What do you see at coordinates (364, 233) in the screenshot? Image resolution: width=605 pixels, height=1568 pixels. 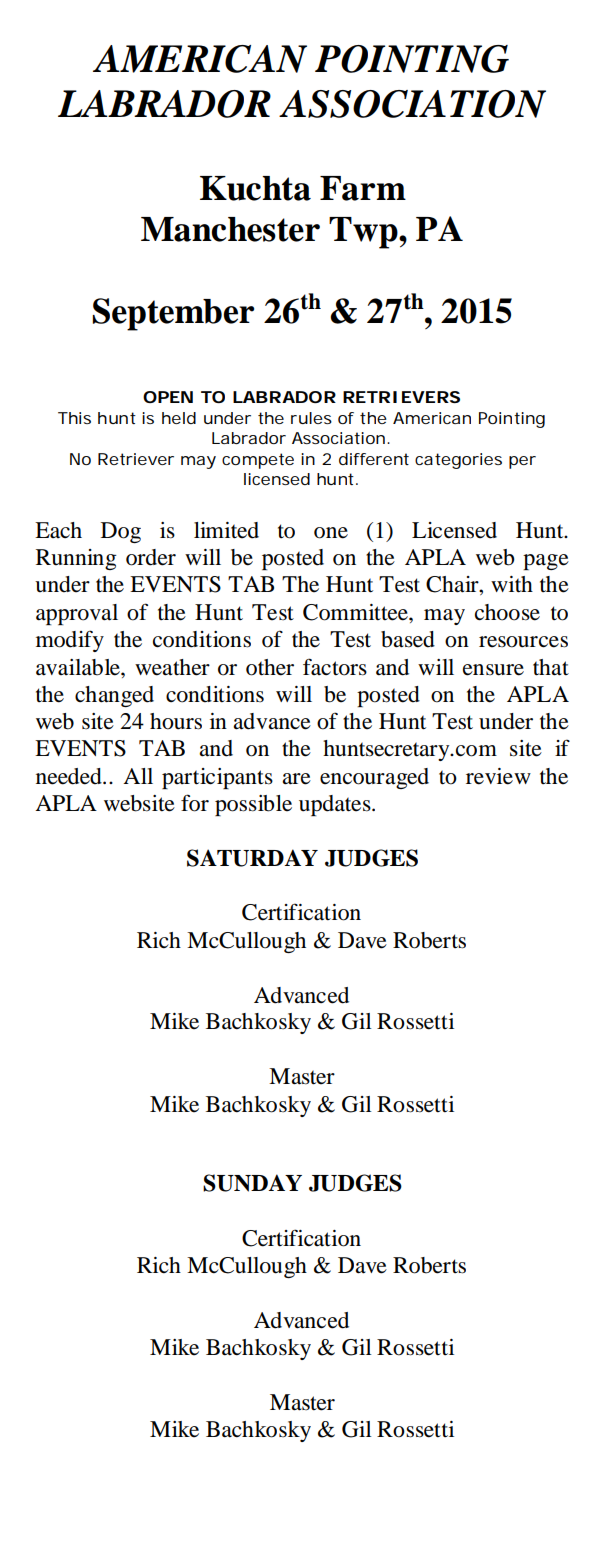 I see `Twp` at bounding box center [364, 233].
